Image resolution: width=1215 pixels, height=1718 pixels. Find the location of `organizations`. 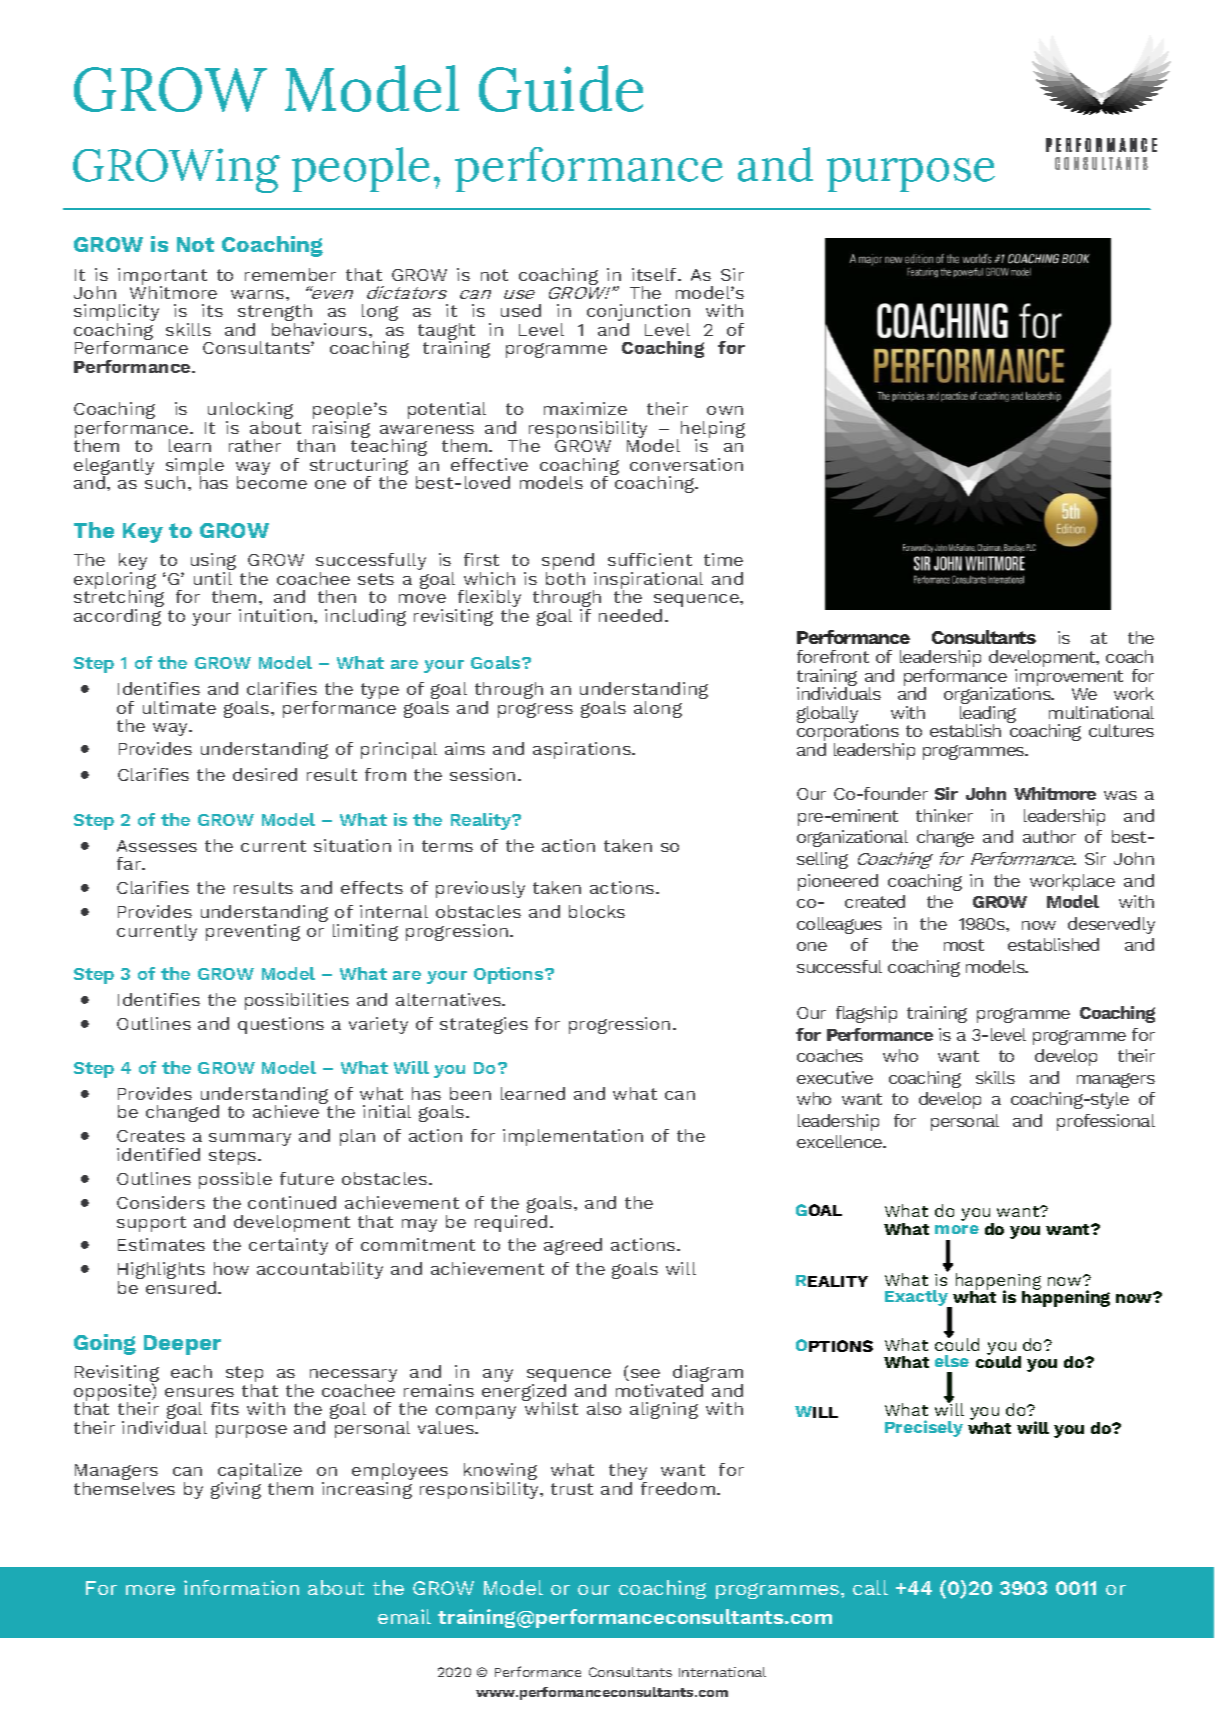

organizations is located at coordinates (998, 696).
